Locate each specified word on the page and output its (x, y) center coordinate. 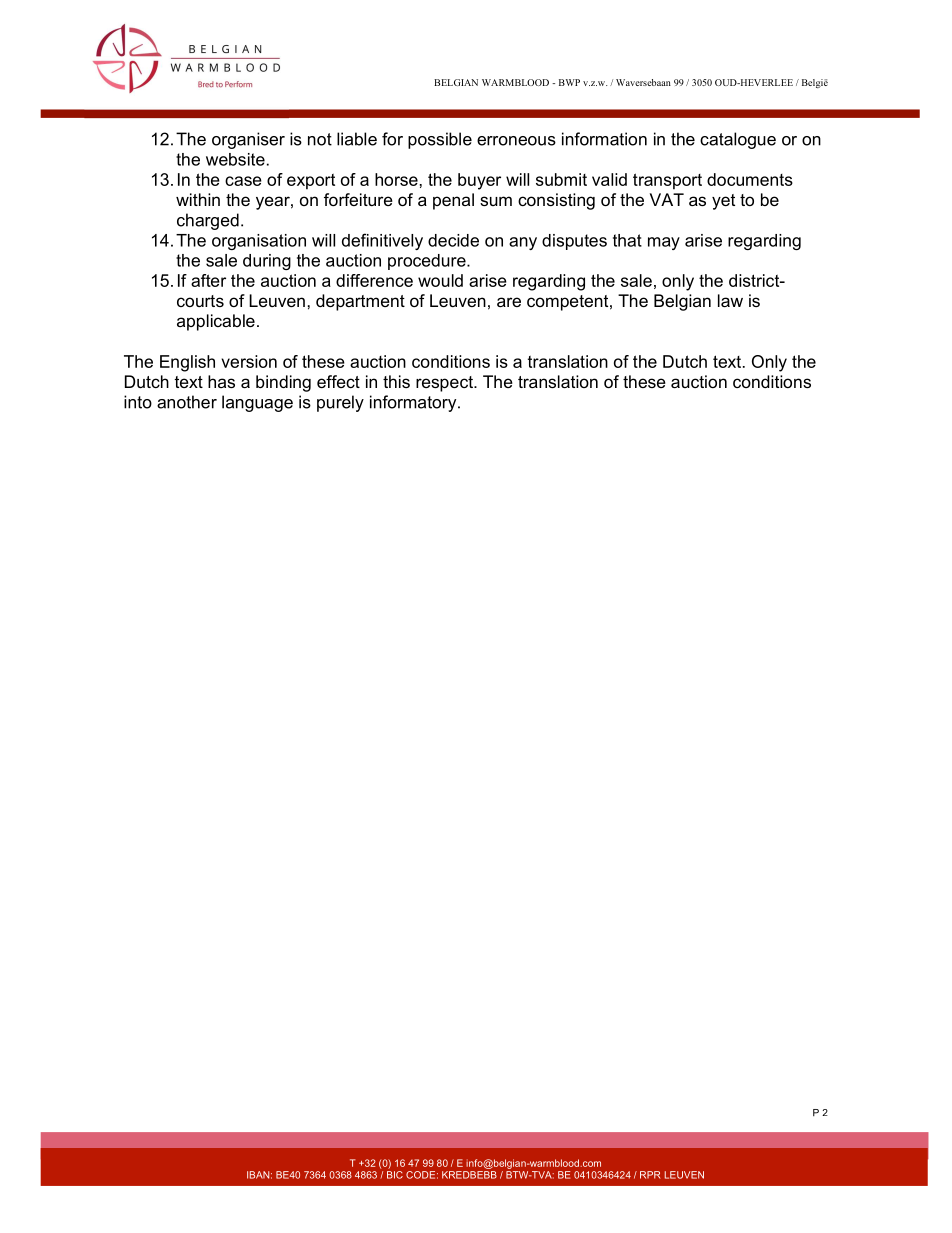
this (396, 381)
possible (440, 140)
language (257, 403)
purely (340, 403)
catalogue (738, 140)
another (187, 402)
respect (445, 384)
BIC (395, 1173)
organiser (248, 140)
